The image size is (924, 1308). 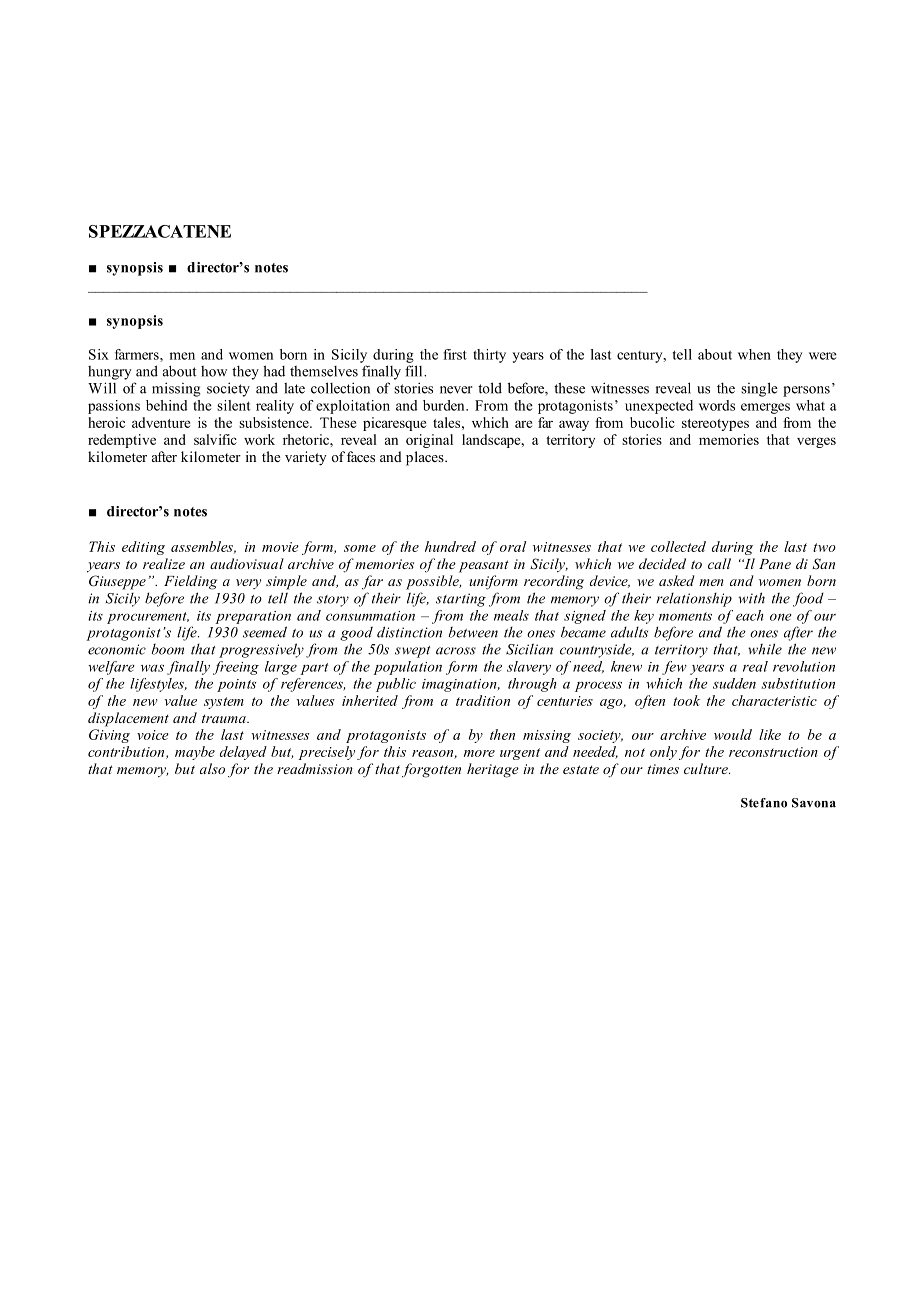 What do you see at coordinates (754, 354) in the screenshot?
I see `when` at bounding box center [754, 354].
